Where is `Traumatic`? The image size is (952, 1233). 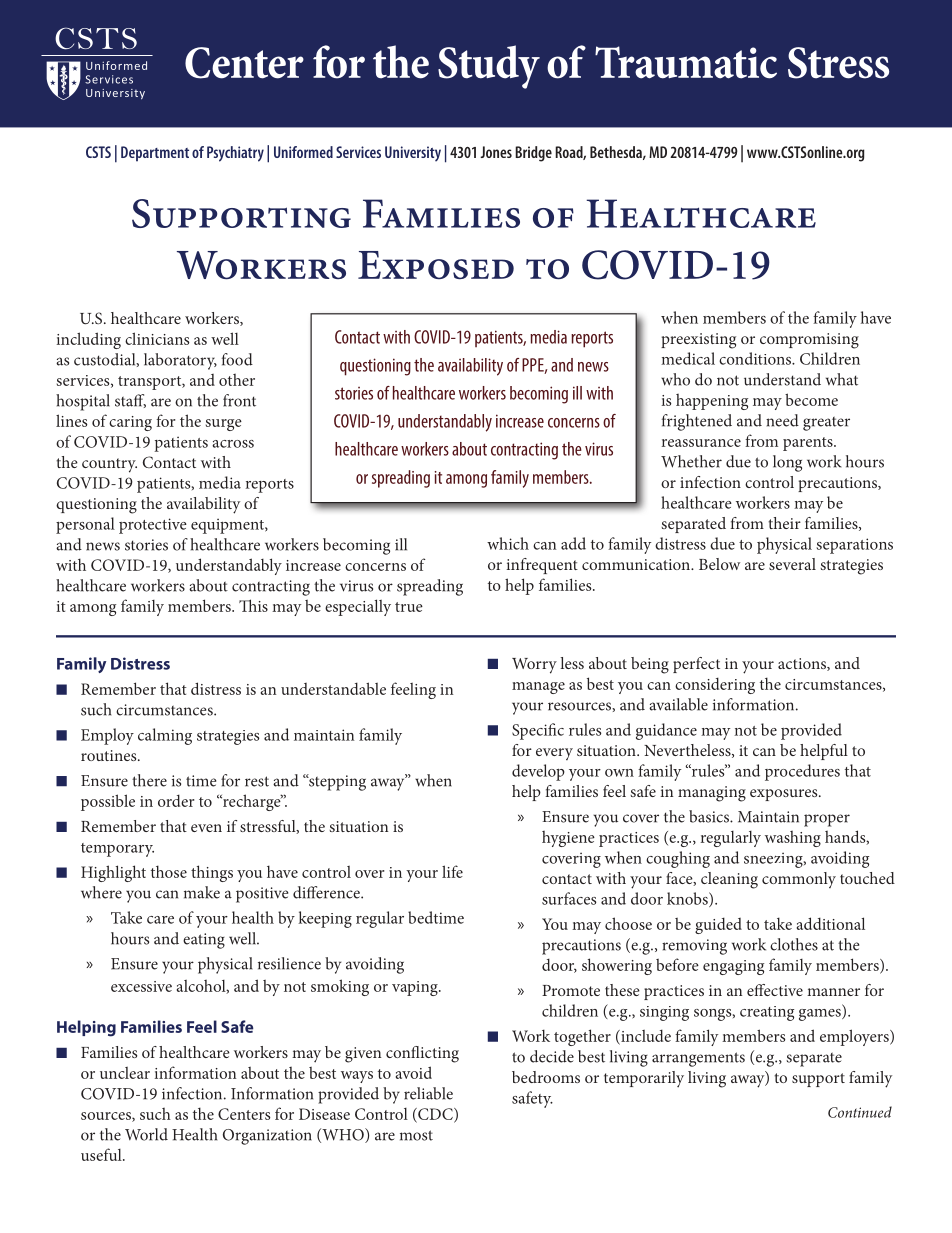
Traumatic is located at coordinates (686, 62).
